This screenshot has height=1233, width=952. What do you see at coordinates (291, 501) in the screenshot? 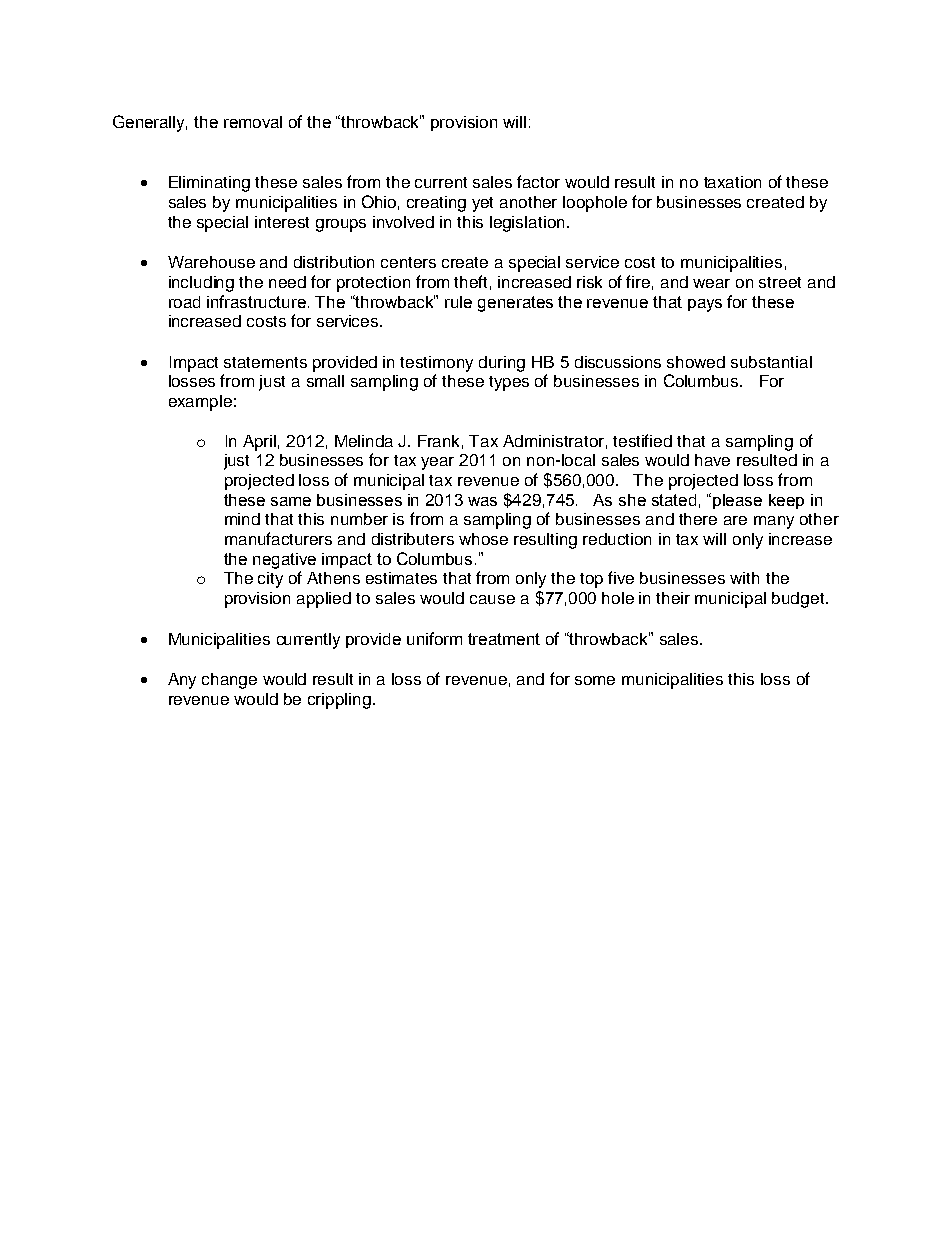
I see `same` at bounding box center [291, 501].
